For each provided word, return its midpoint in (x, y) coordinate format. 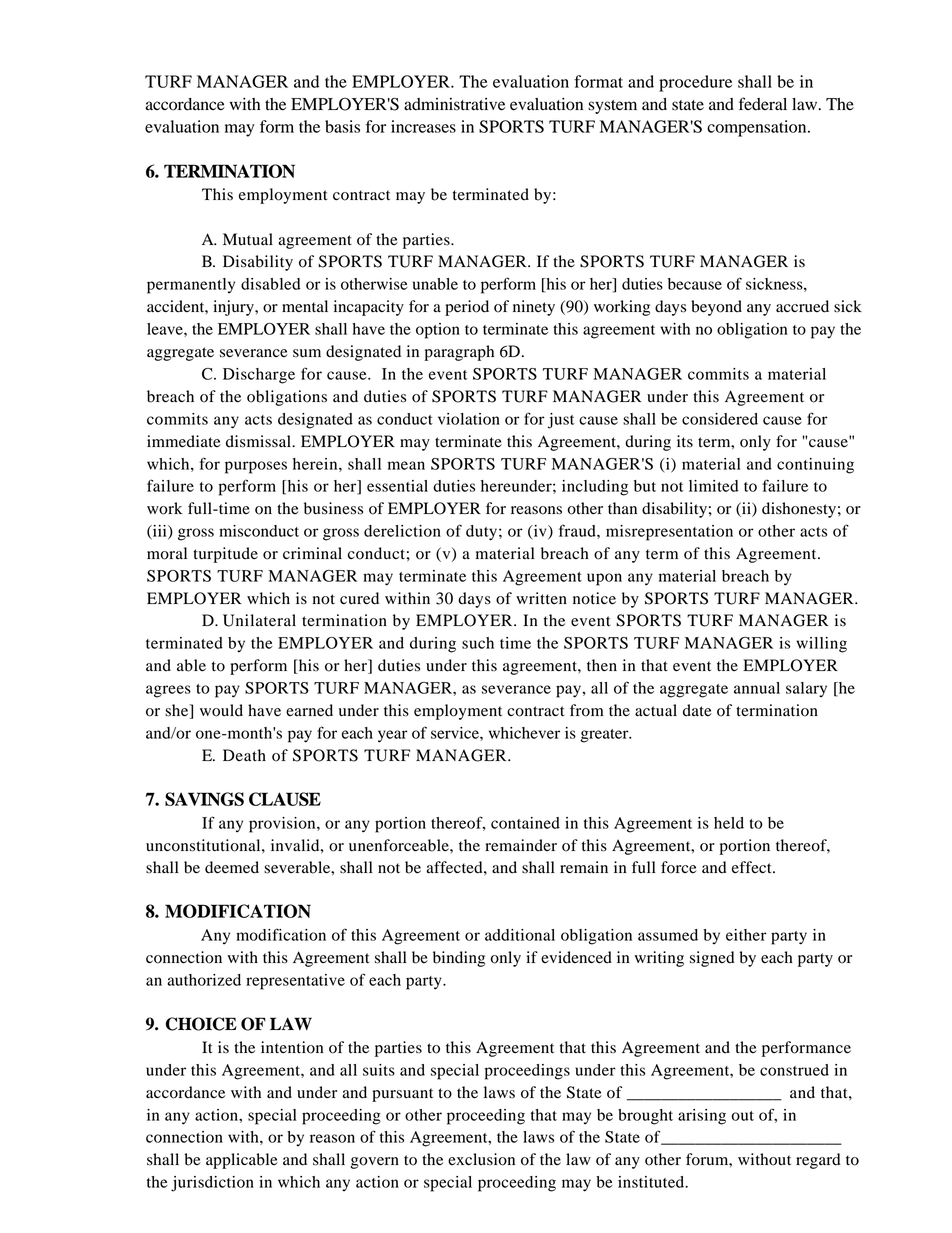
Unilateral (259, 620)
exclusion (481, 1159)
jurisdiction (212, 1184)
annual (757, 688)
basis (342, 126)
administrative (454, 104)
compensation (758, 128)
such (478, 643)
